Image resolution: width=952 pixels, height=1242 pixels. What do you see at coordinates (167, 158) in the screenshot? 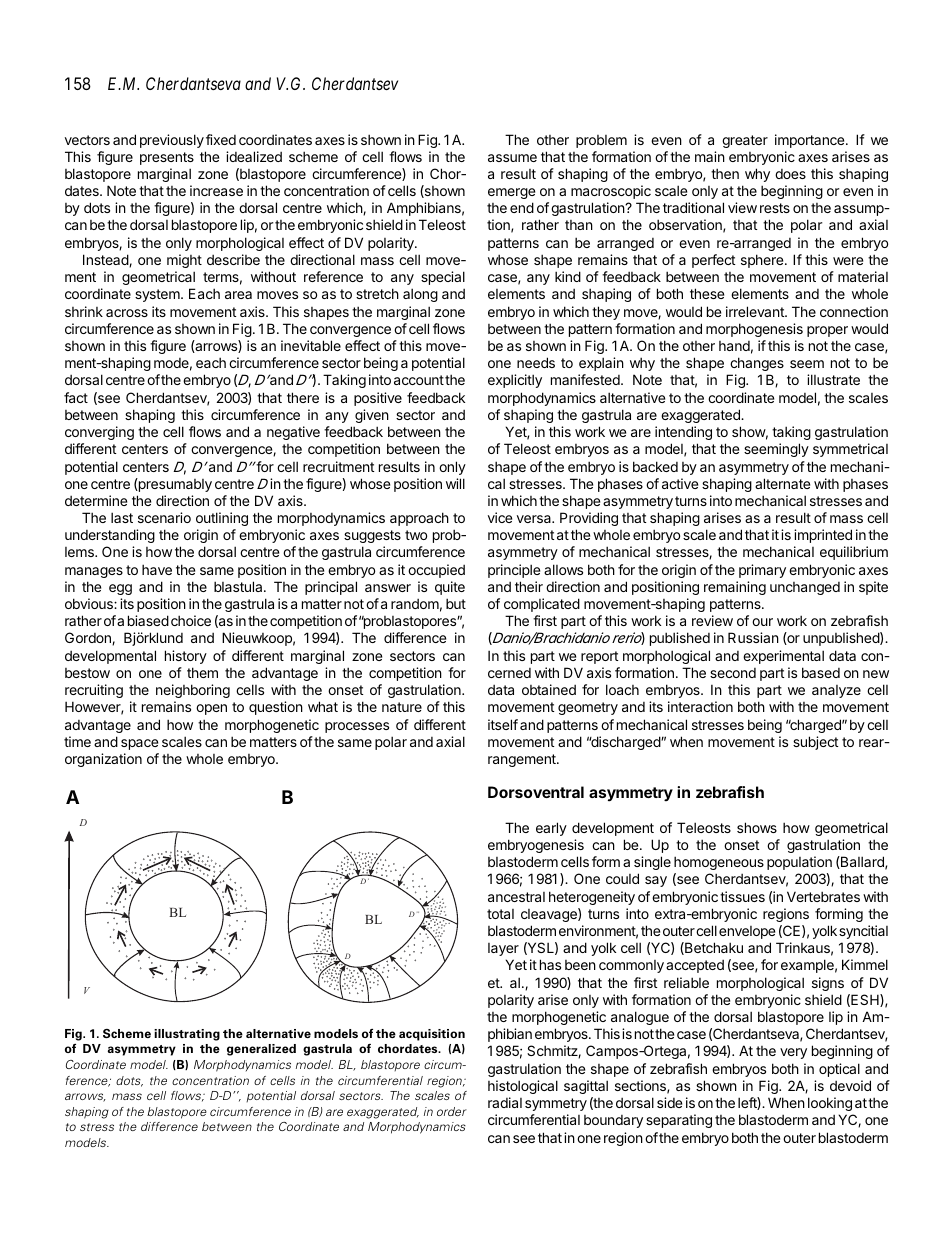
I see `presents` at bounding box center [167, 158].
